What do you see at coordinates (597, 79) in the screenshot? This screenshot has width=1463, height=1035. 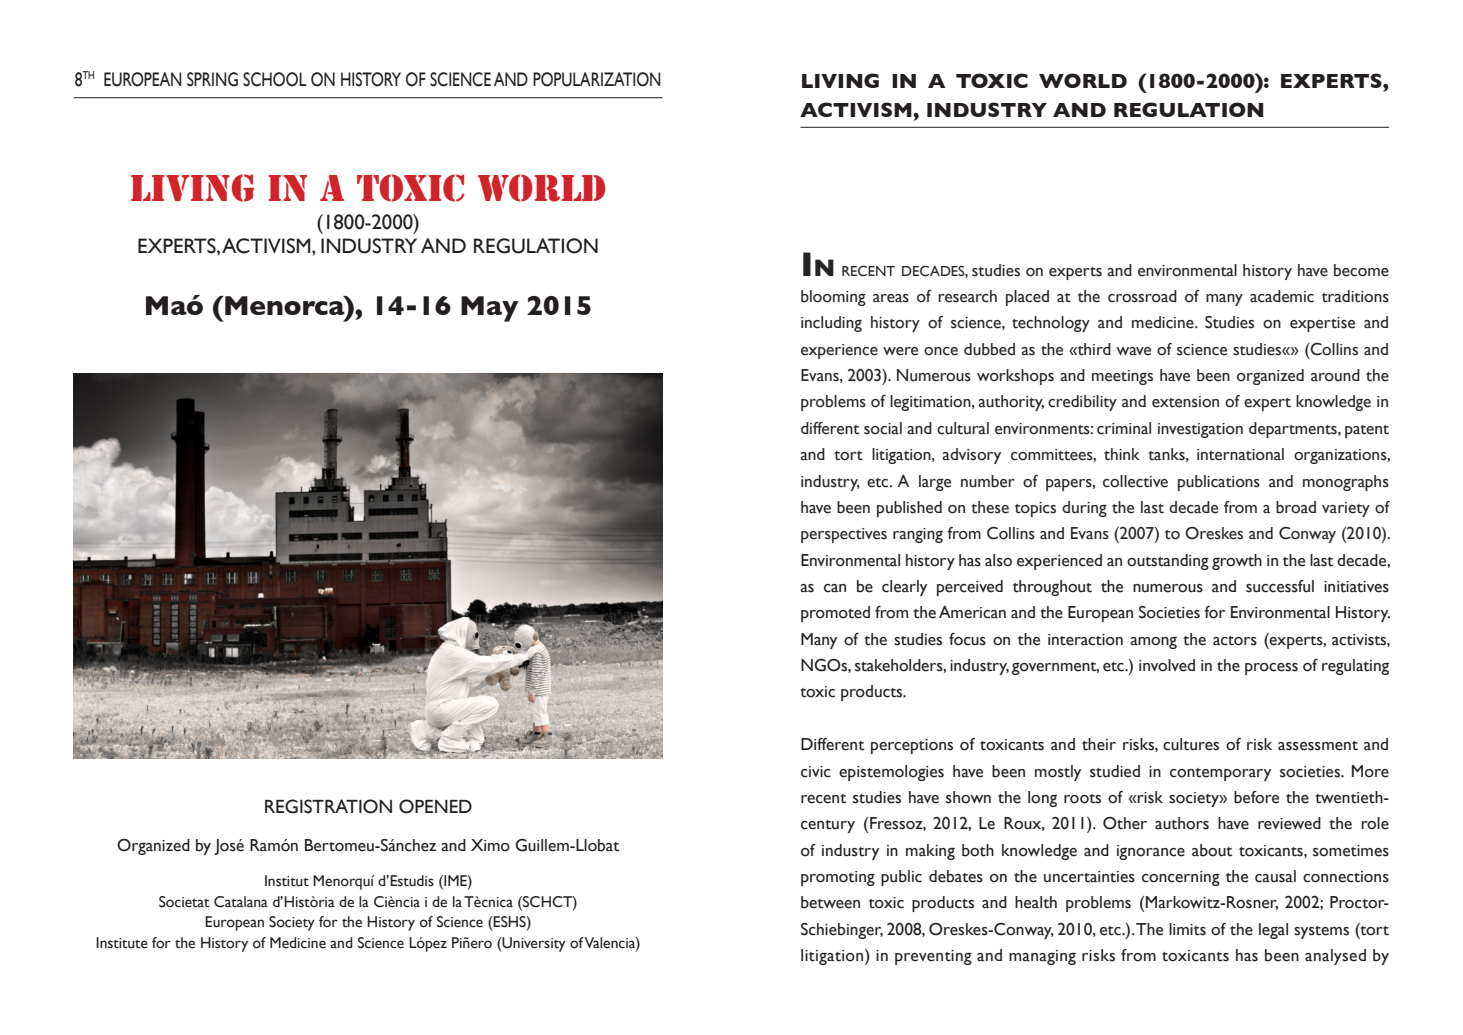 I see `POPULARIZATION` at bounding box center [597, 79].
